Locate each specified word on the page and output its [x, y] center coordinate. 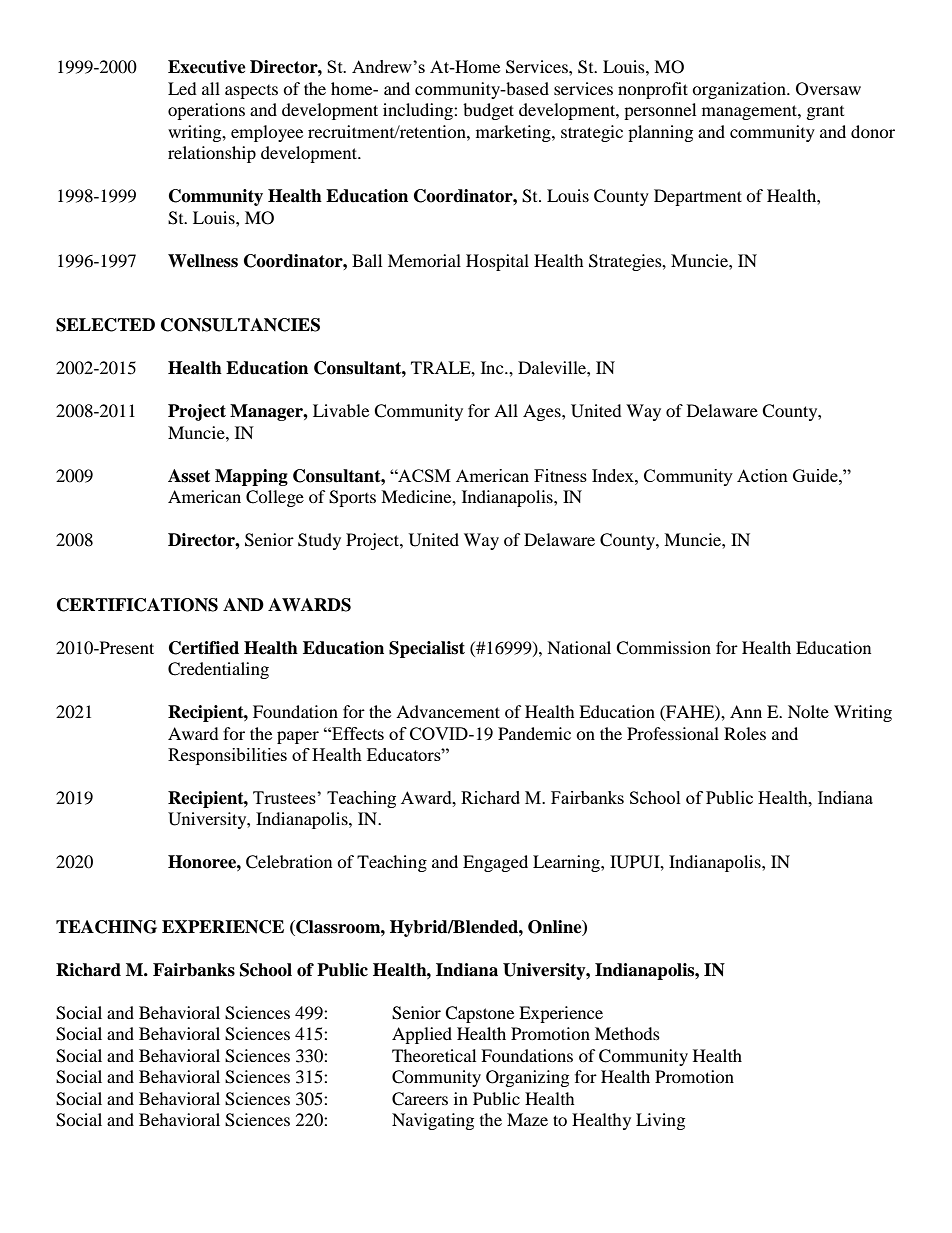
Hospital [497, 262]
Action [762, 475]
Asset [189, 476]
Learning [567, 863]
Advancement [448, 711]
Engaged [495, 863]
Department [698, 197]
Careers [420, 1099]
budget [488, 111]
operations [206, 111]
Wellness [203, 261]
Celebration [289, 862]
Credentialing [218, 670]
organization [740, 90]
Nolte [808, 711]
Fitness [560, 475]
